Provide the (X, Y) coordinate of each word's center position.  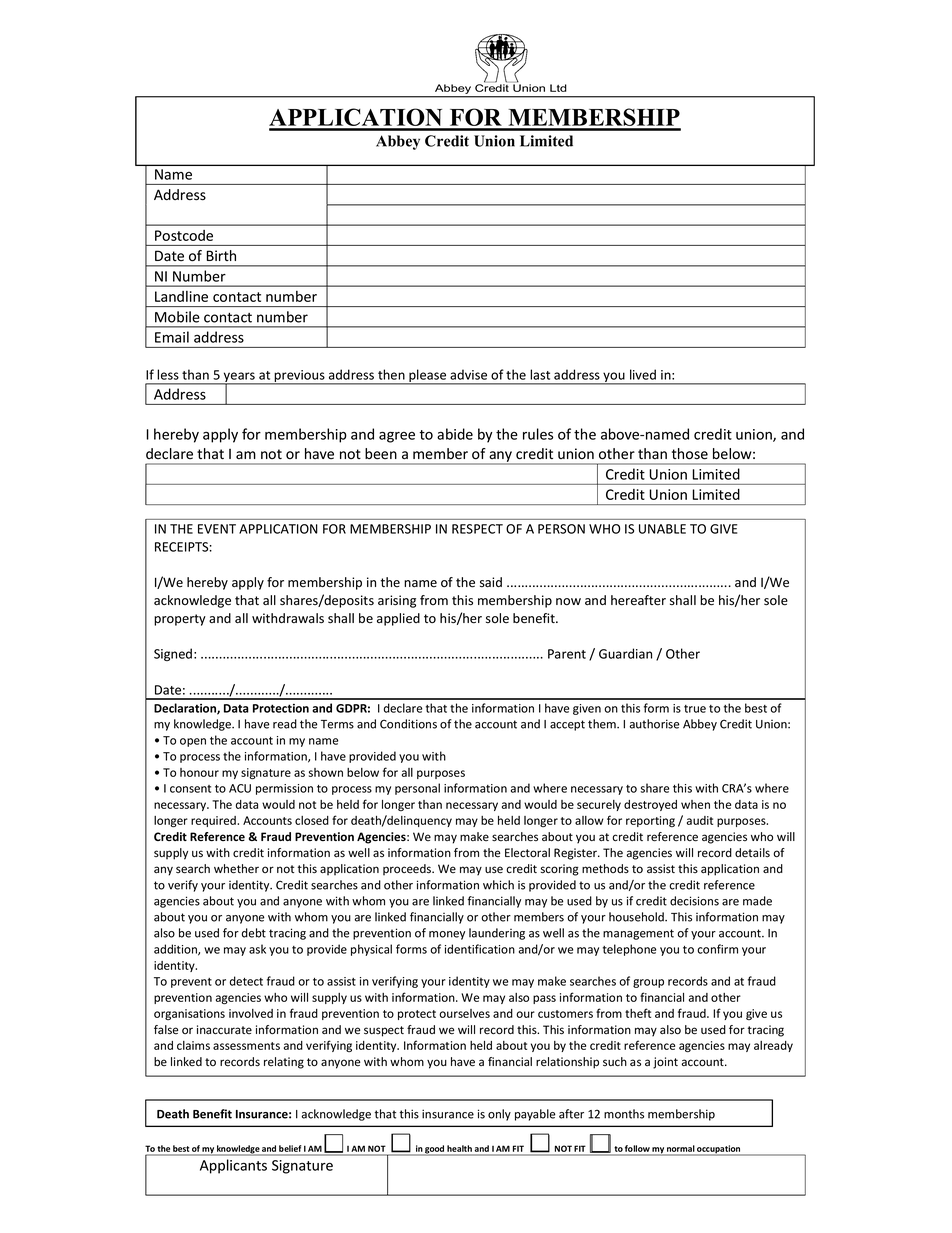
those (690, 454)
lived (643, 374)
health (459, 1148)
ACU (240, 788)
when (695, 804)
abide (455, 434)
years (239, 378)
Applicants (233, 1166)
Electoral (527, 853)
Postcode (184, 235)
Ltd (558, 88)
